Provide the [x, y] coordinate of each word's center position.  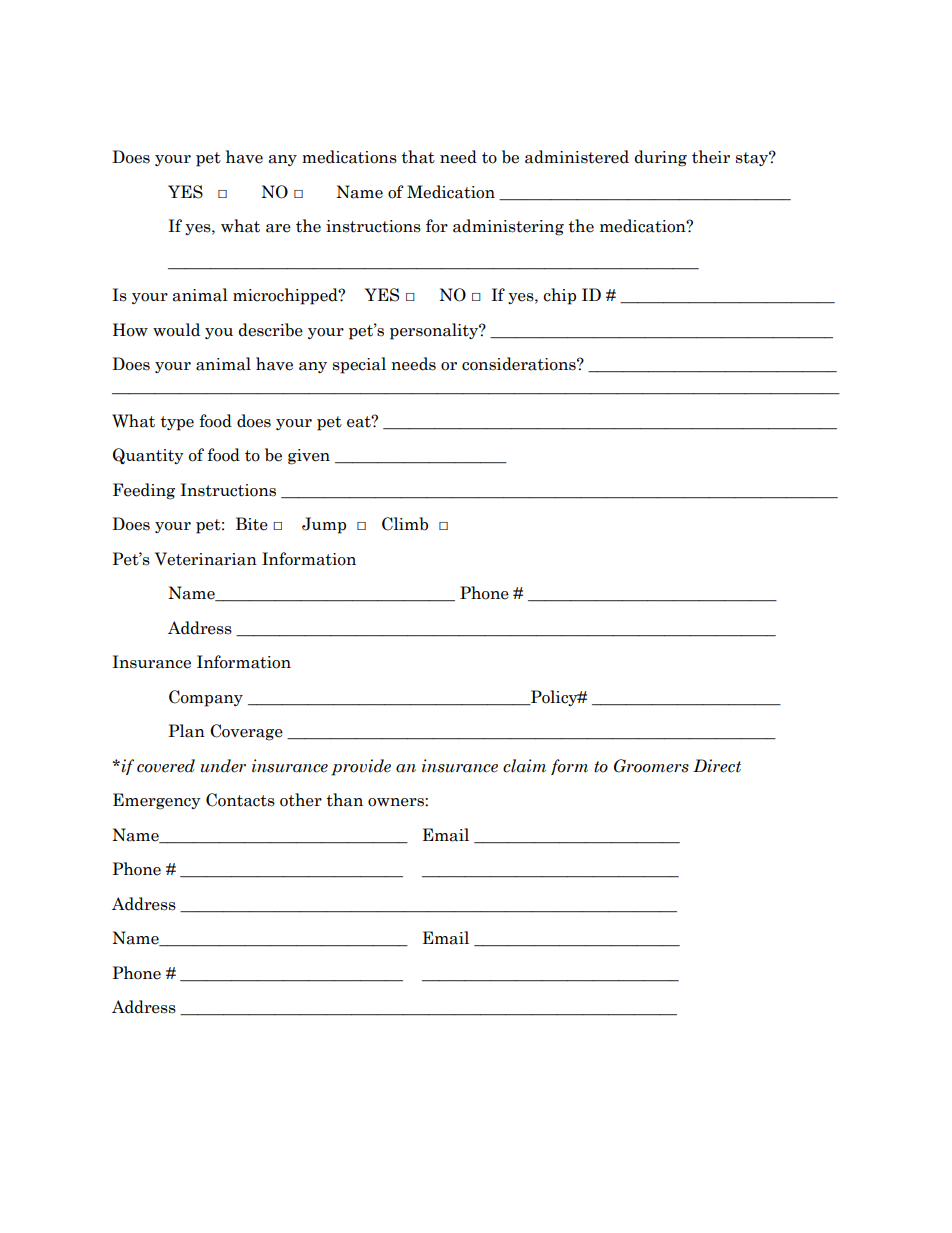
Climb [405, 524]
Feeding [144, 491]
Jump [324, 525]
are [278, 228]
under [223, 766]
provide [361, 767]
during [661, 158]
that [418, 157]
